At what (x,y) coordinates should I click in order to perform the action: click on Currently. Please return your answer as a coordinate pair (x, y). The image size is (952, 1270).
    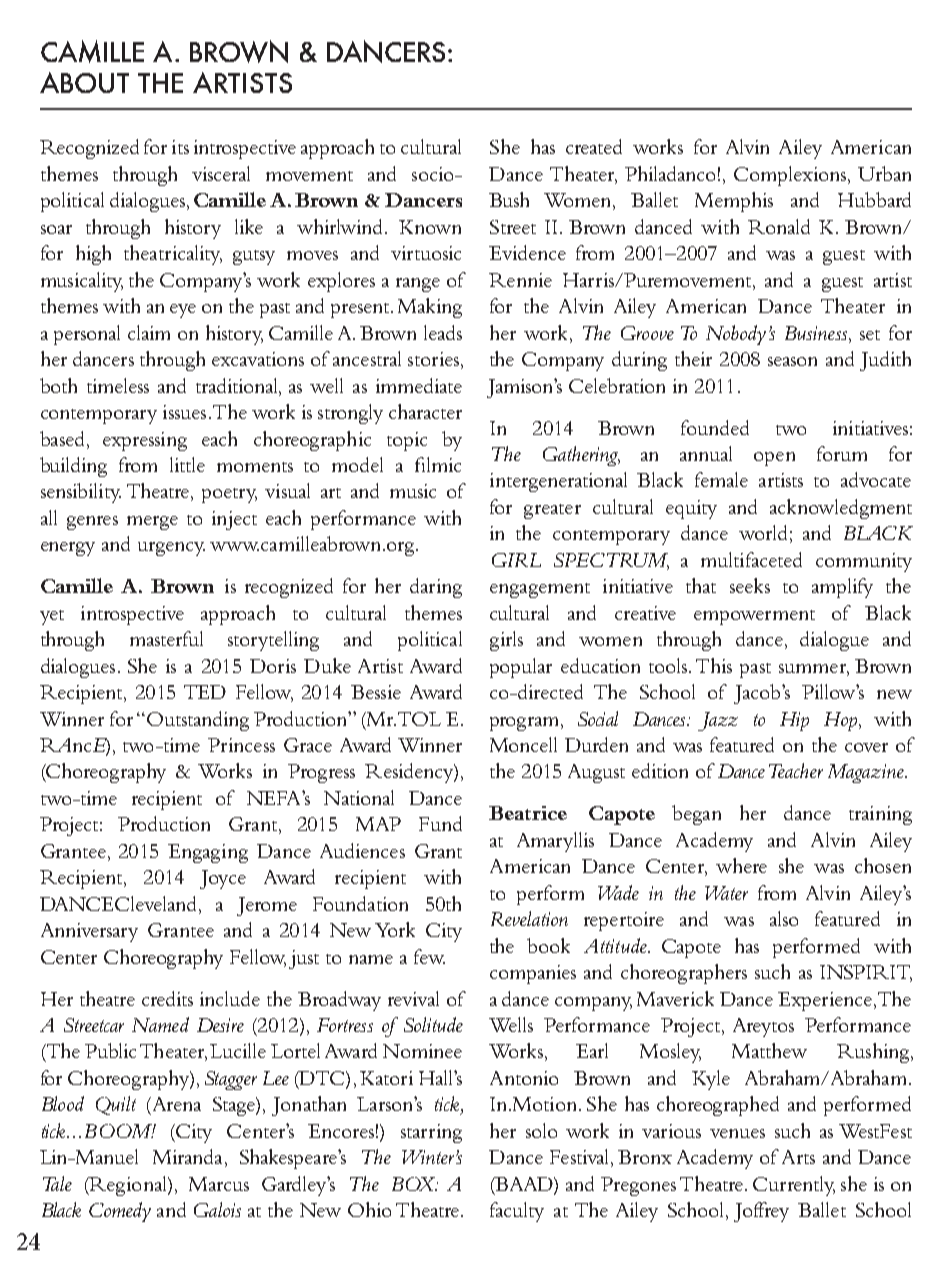
    Looking at the image, I should click on (794, 1186).
